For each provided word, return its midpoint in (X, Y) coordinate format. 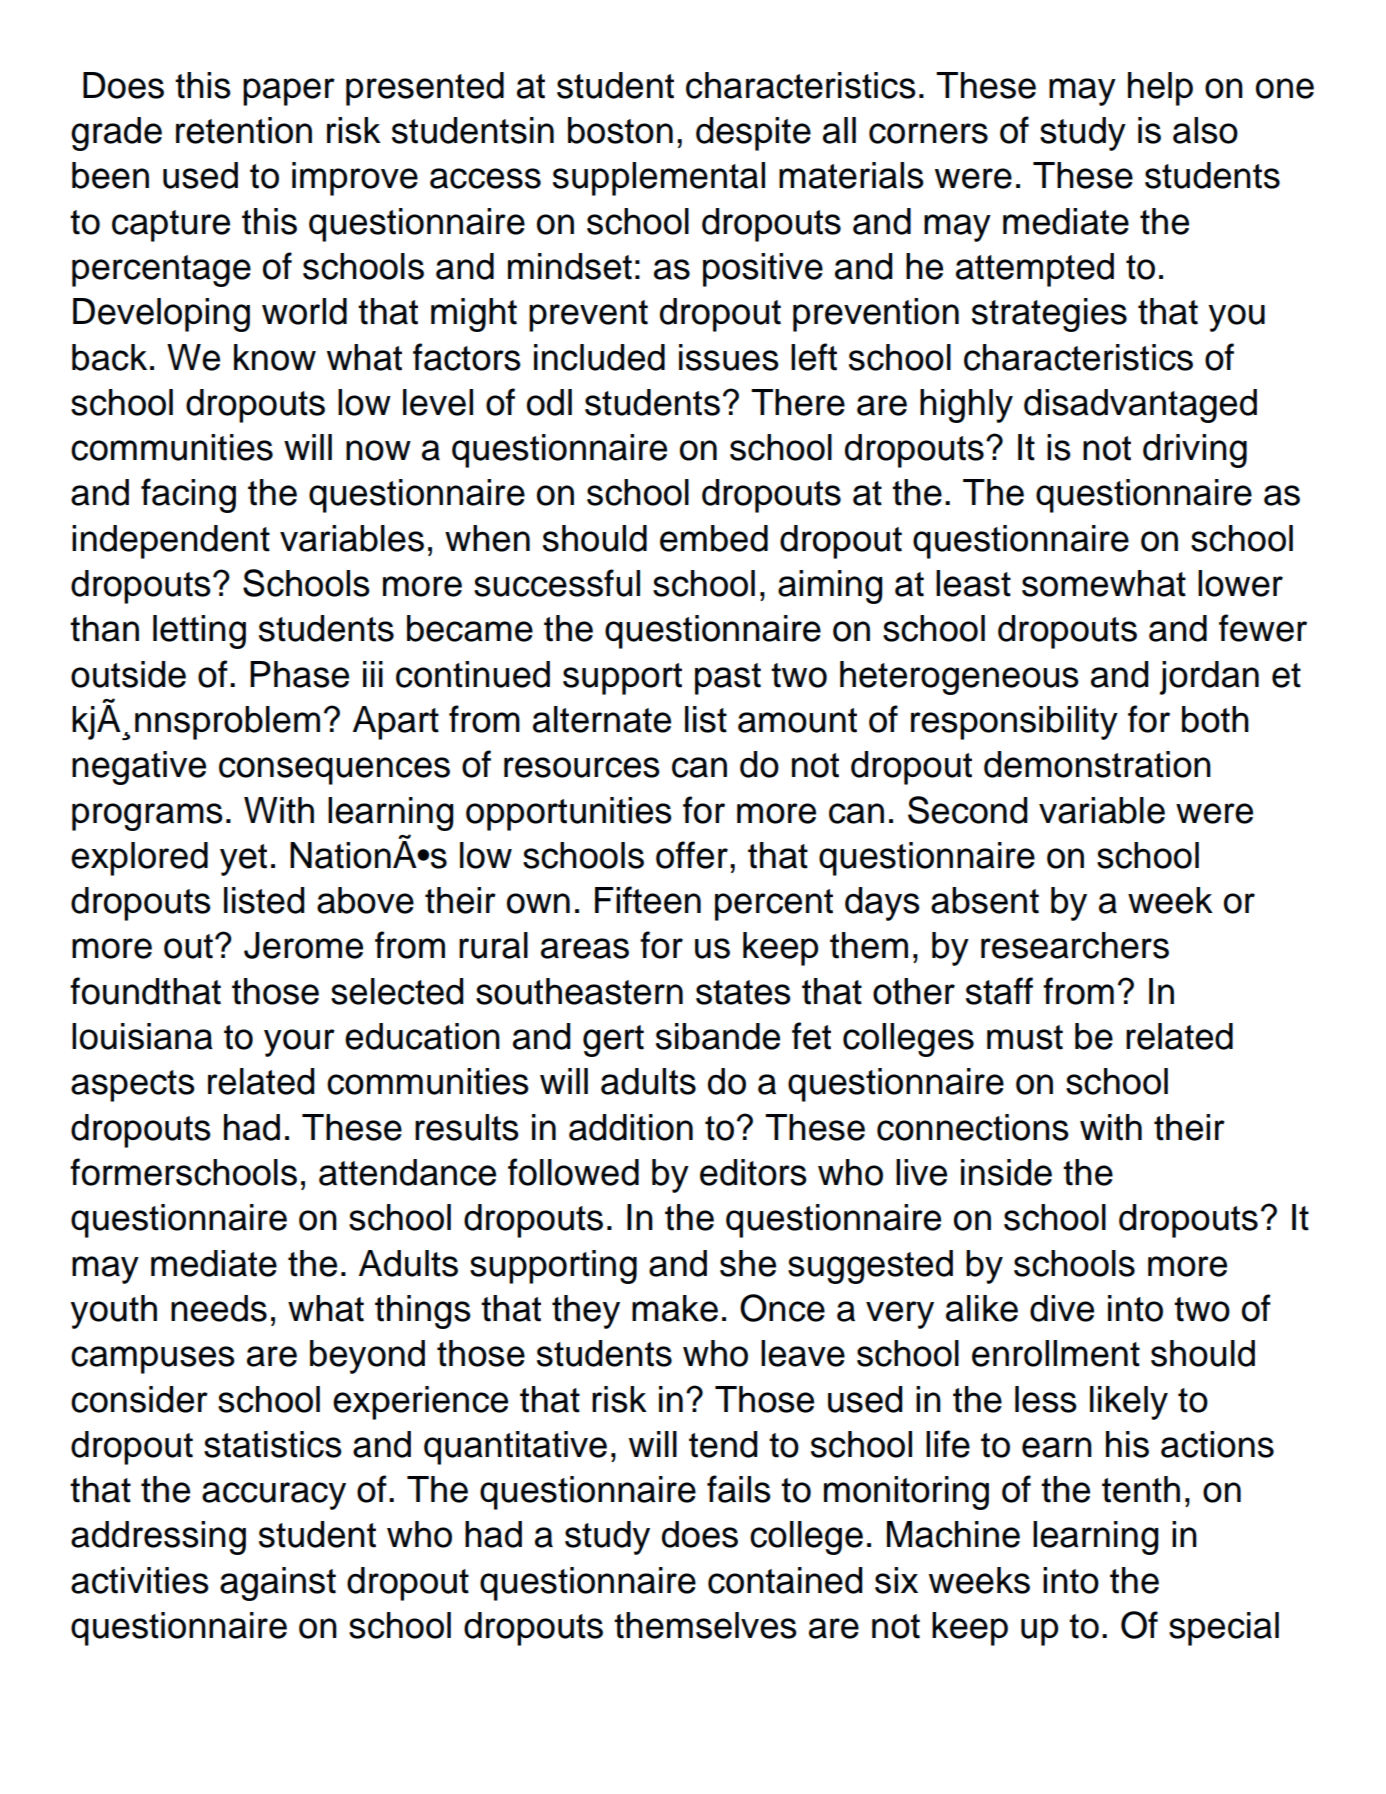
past (728, 679)
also (1205, 130)
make (675, 1308)
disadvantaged (1140, 406)
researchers (1075, 945)
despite (753, 134)
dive (1062, 1308)
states (743, 992)
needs (219, 1308)
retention (244, 130)
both (1215, 719)
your (299, 1043)
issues (729, 357)
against (278, 1584)
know (275, 357)
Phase (299, 674)
